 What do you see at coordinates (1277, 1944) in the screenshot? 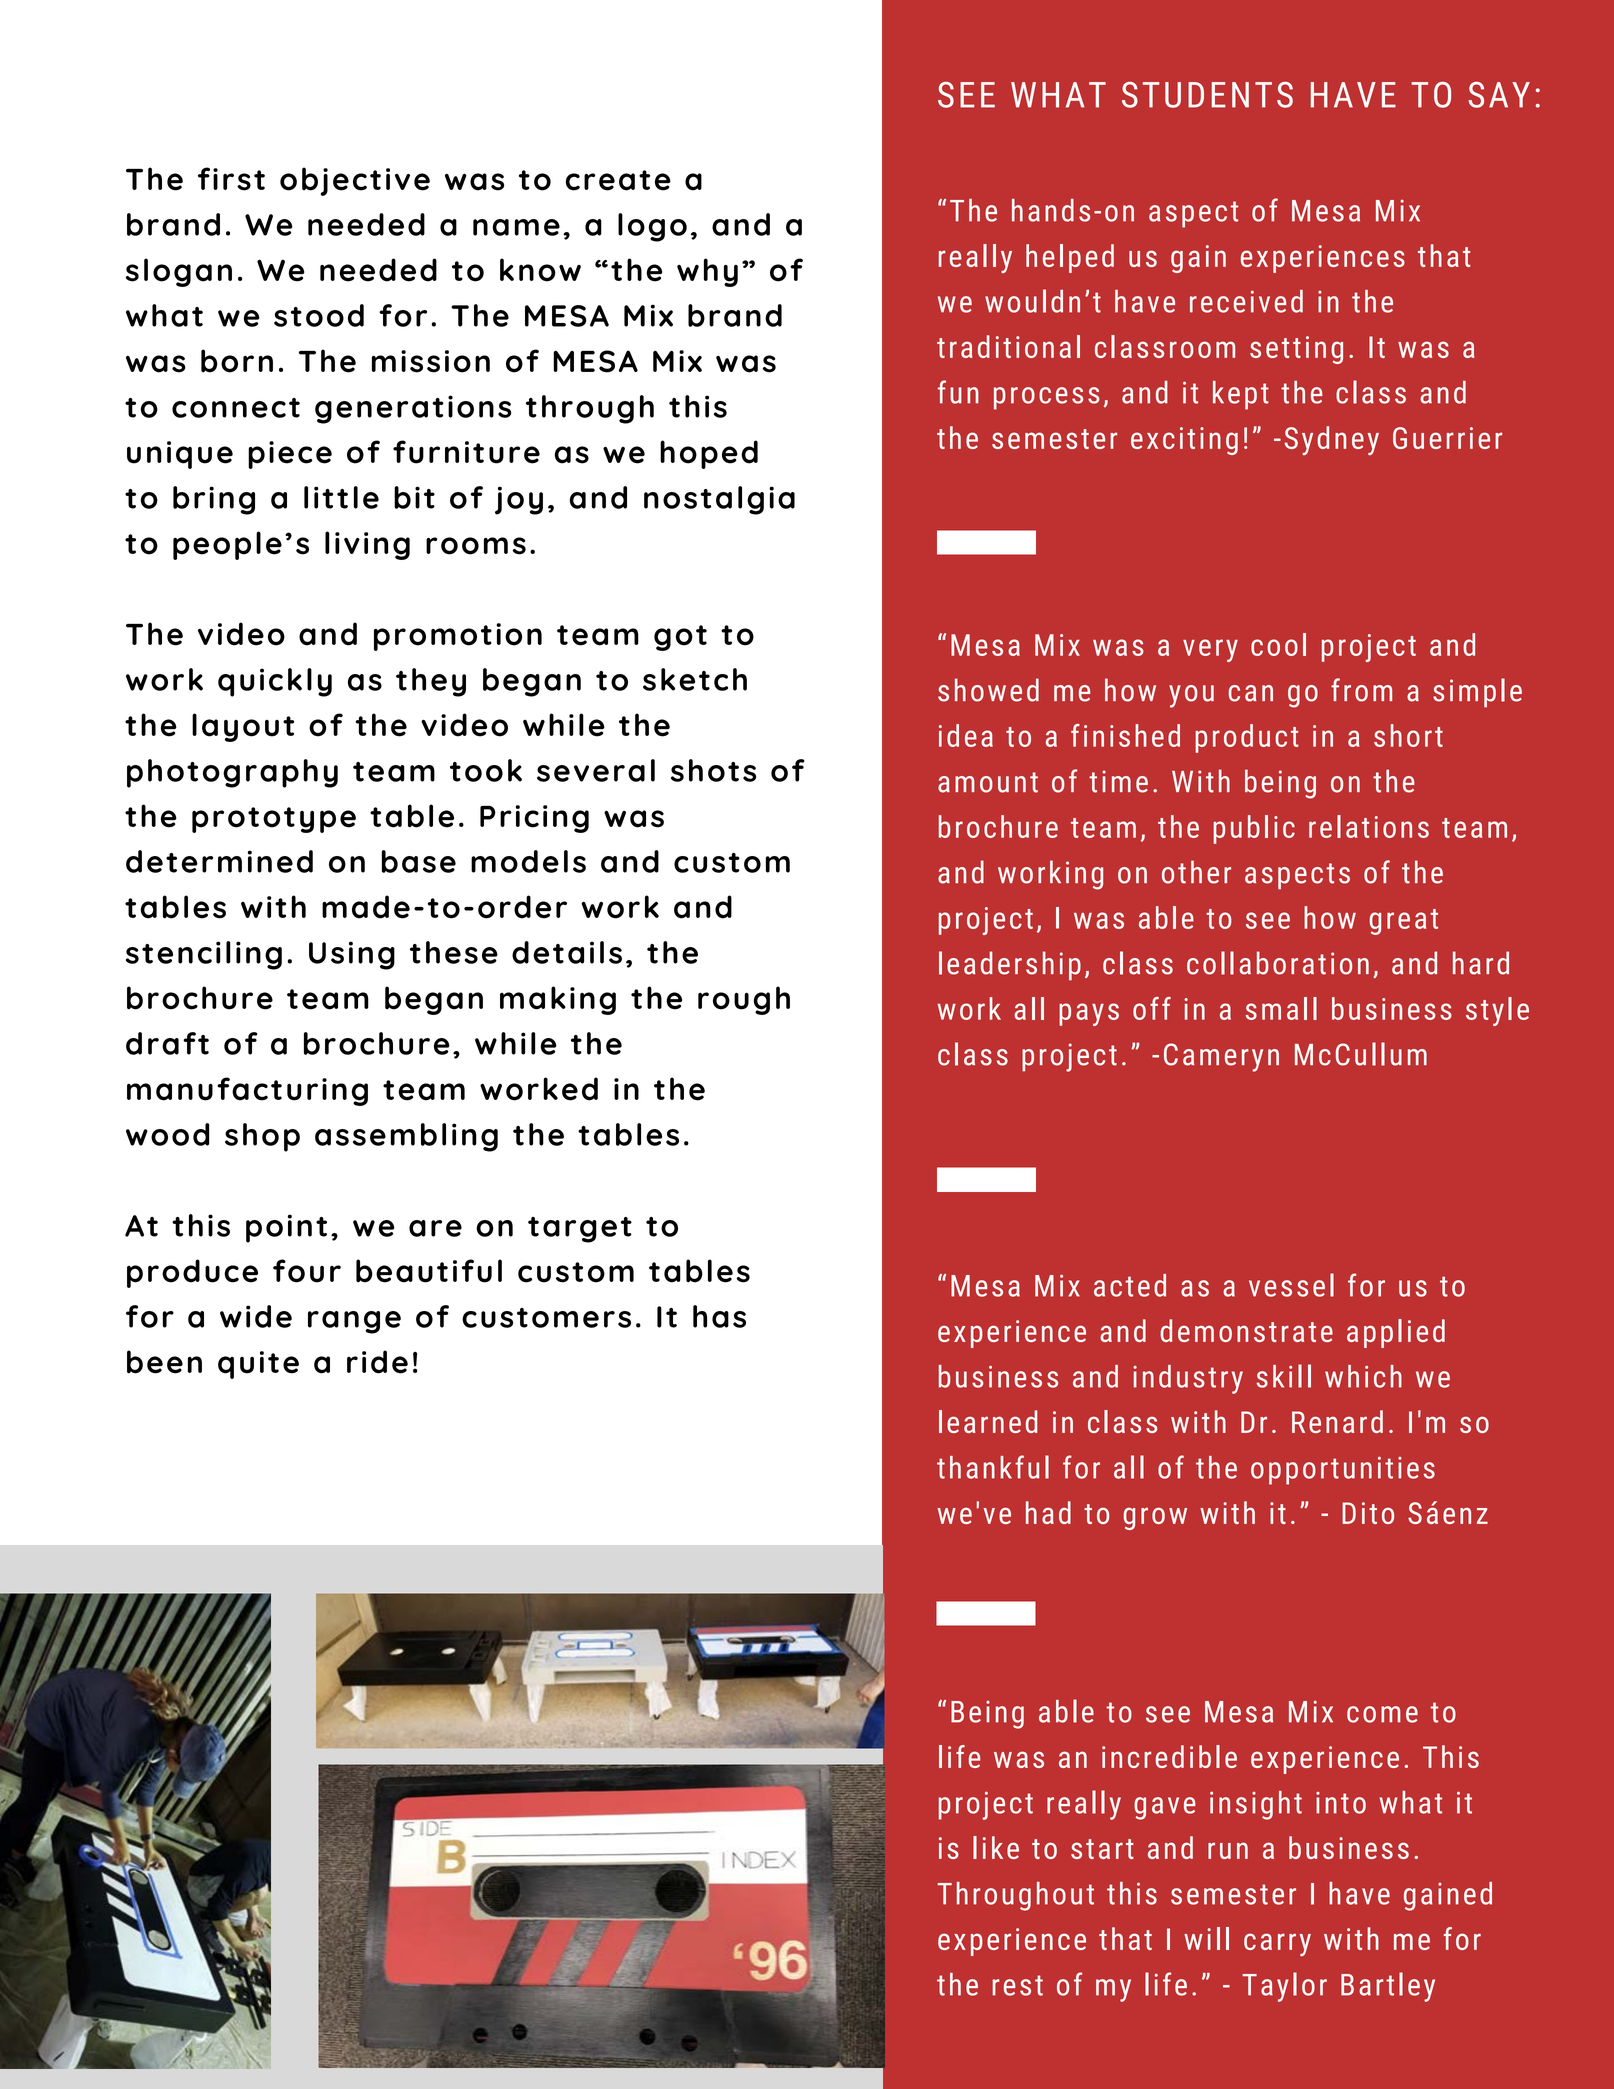
I see `carry` at bounding box center [1277, 1944].
